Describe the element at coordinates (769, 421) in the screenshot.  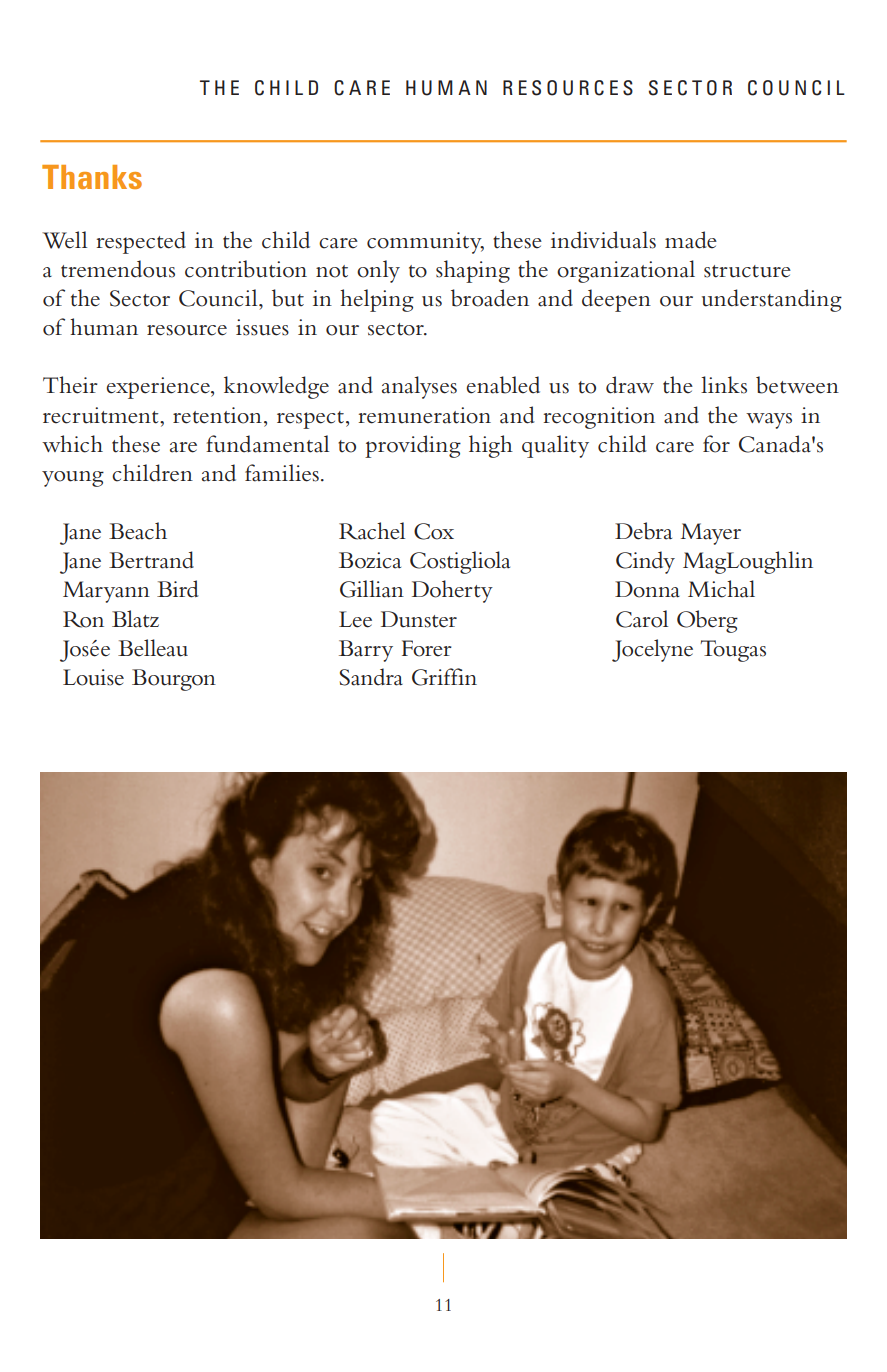
I see `ways` at that location.
